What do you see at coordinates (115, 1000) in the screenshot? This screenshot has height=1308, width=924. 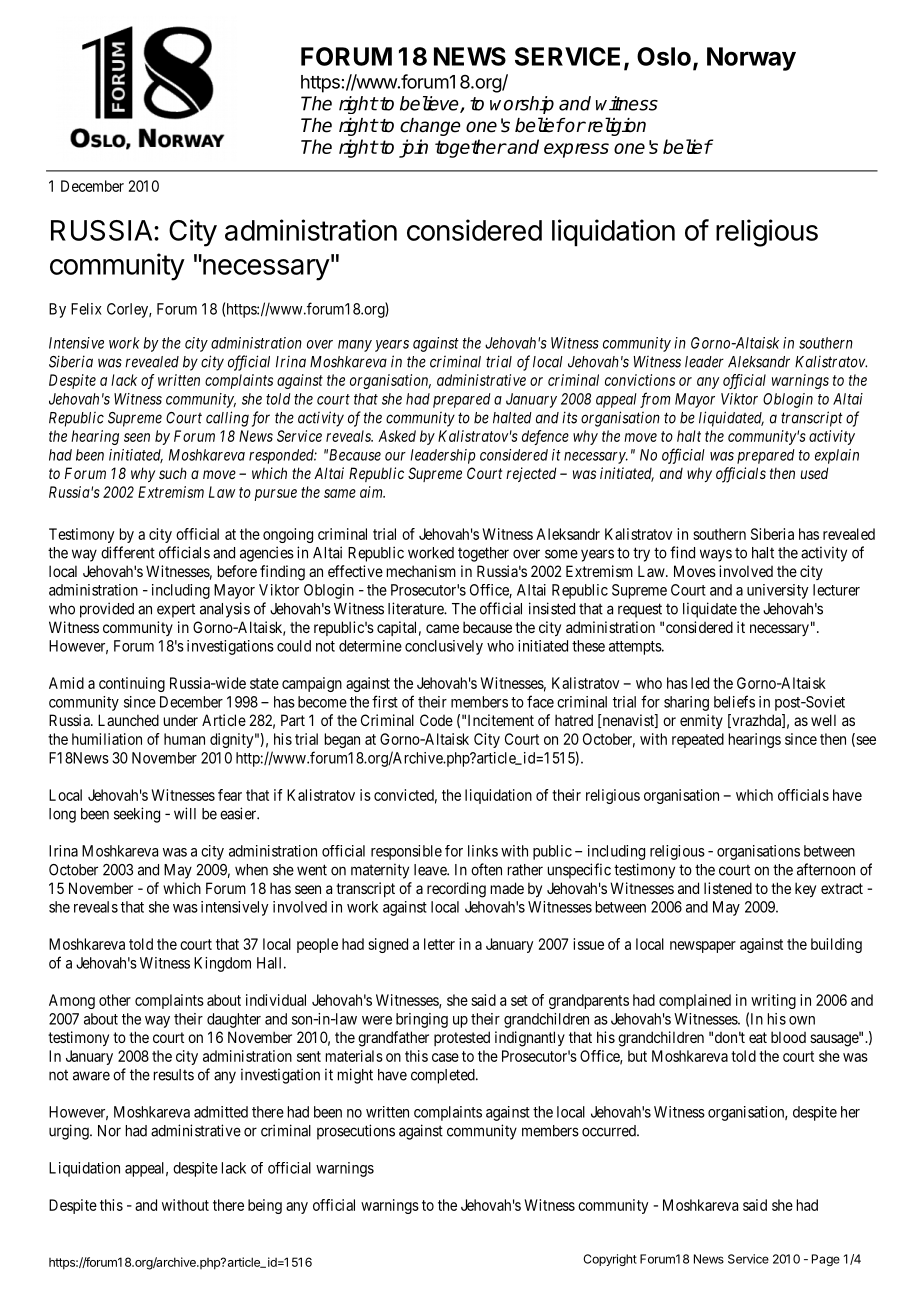 I see `other` at bounding box center [115, 1000].
